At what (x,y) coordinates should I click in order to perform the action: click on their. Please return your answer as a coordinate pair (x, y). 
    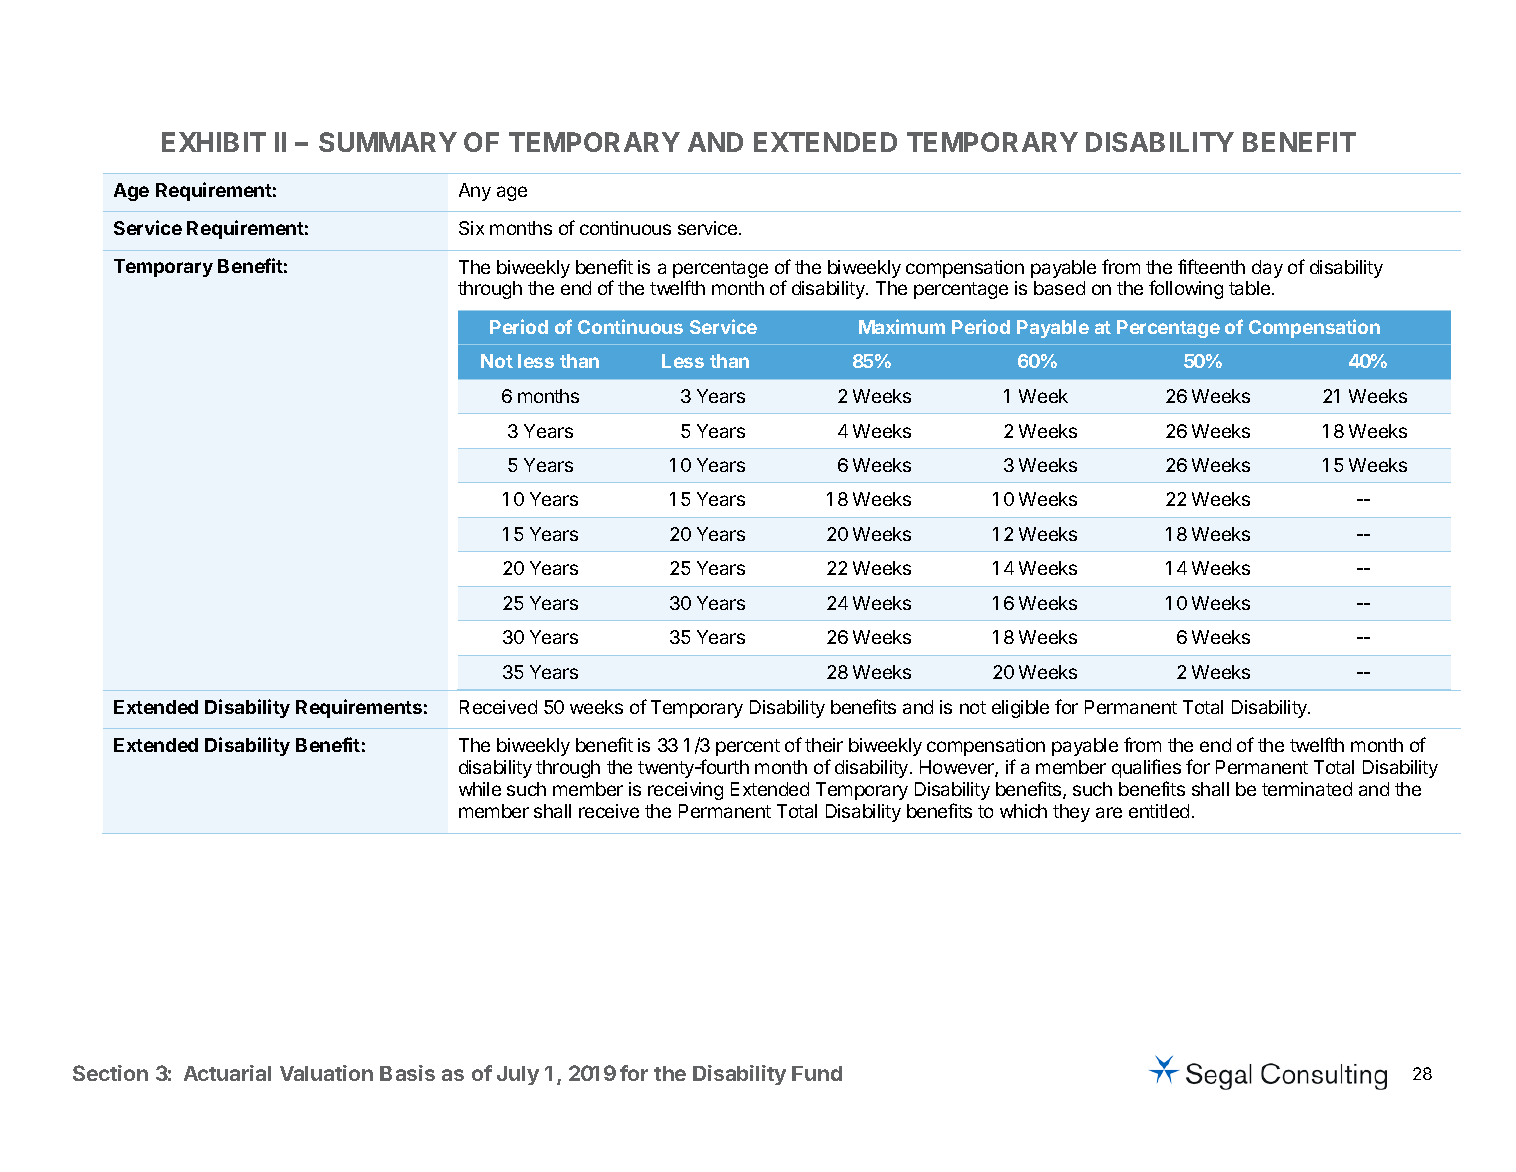
    Looking at the image, I should click on (824, 745).
